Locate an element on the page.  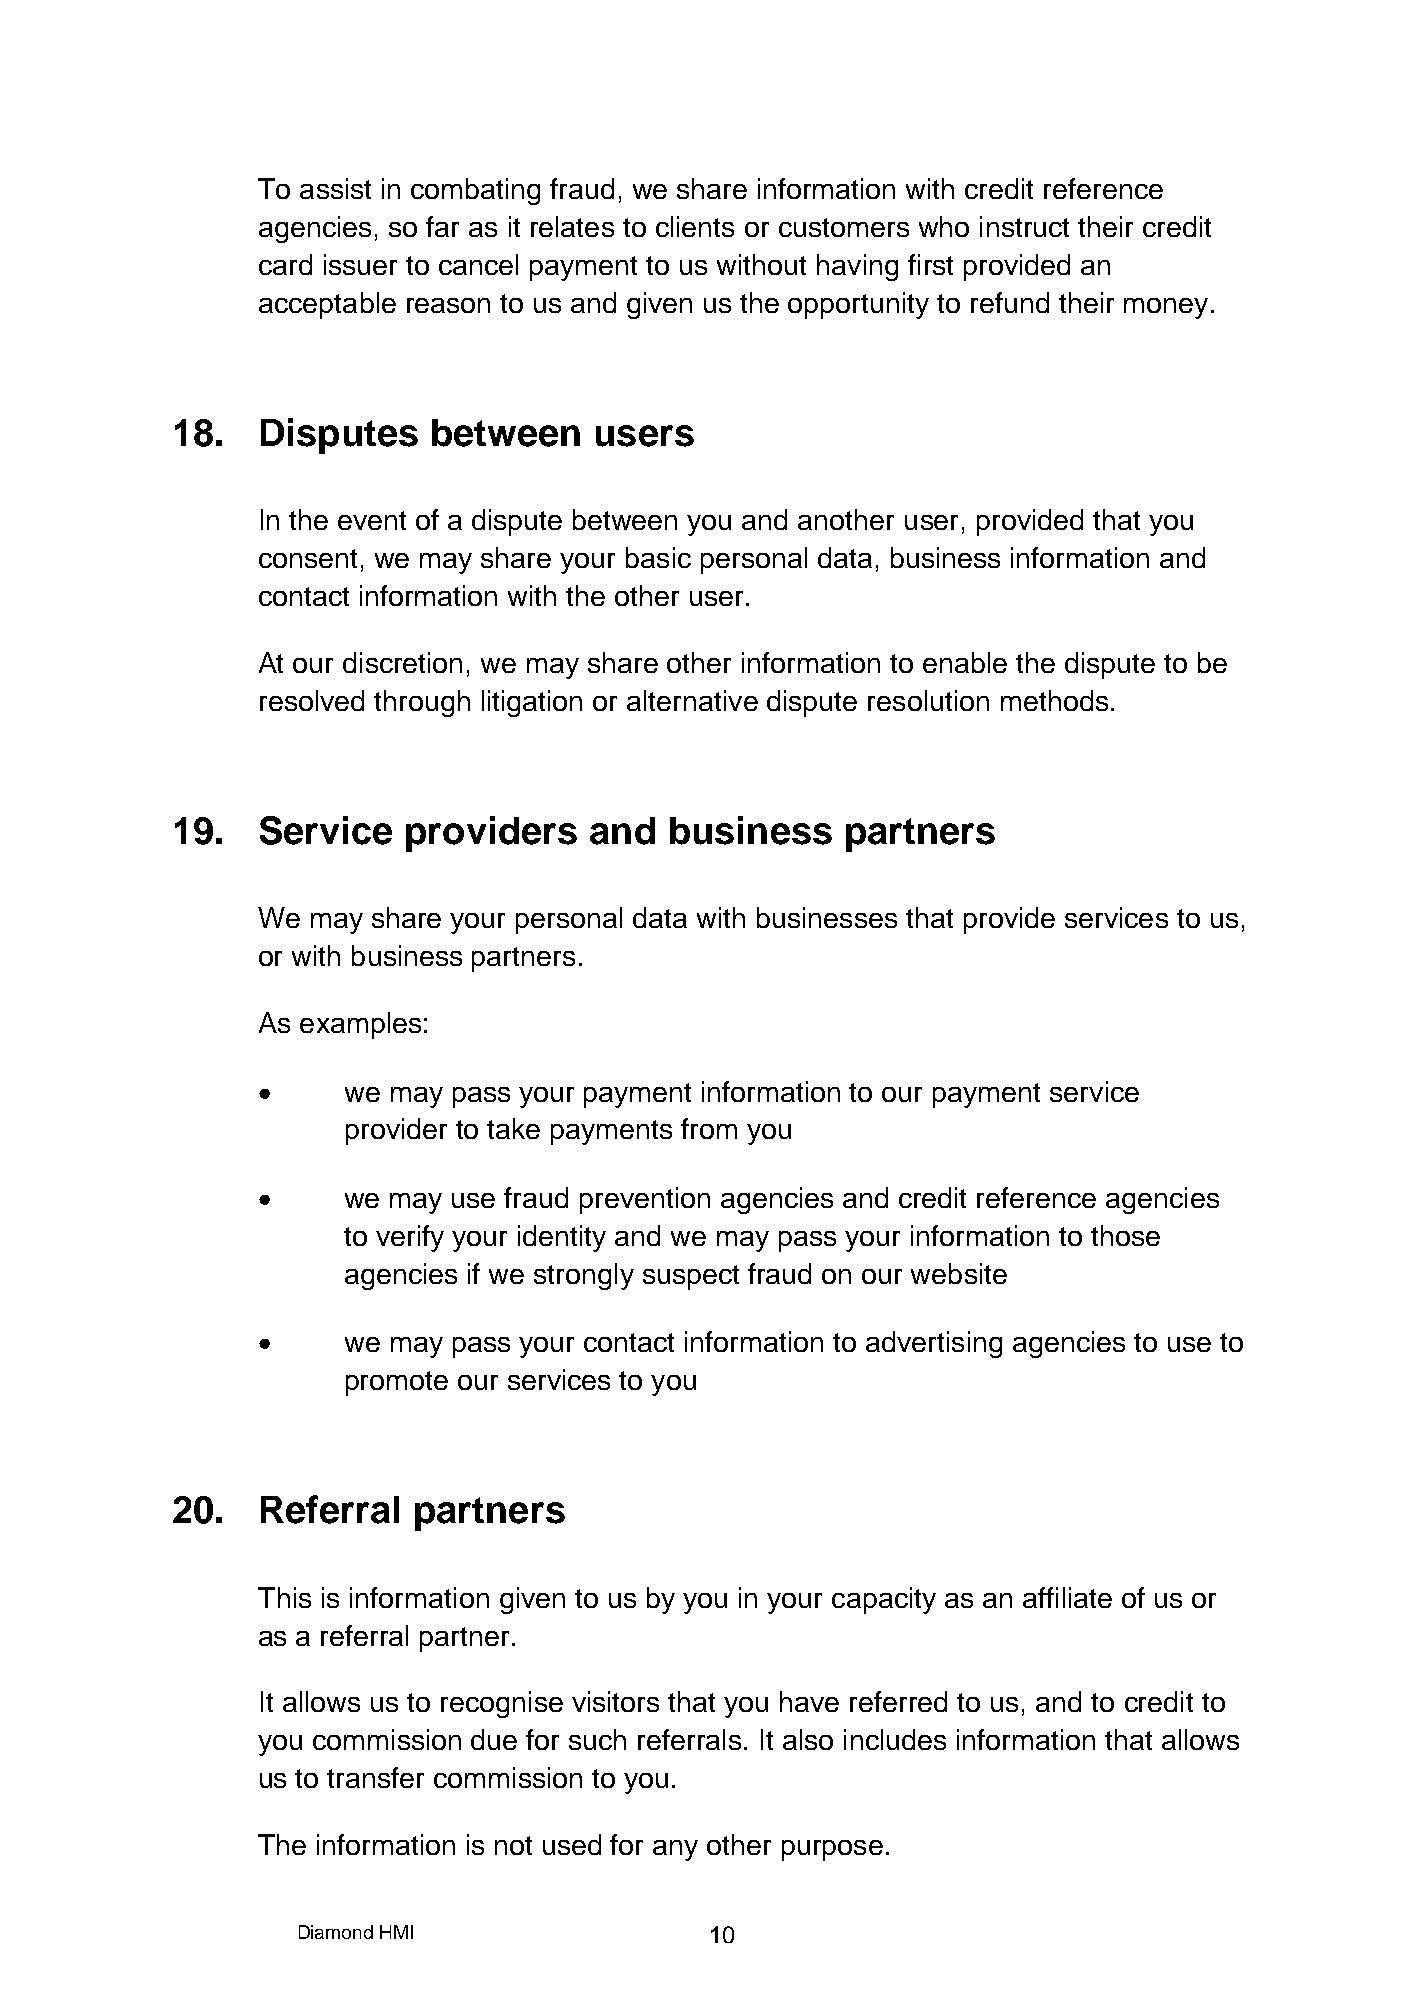
from is located at coordinates (709, 1128).
